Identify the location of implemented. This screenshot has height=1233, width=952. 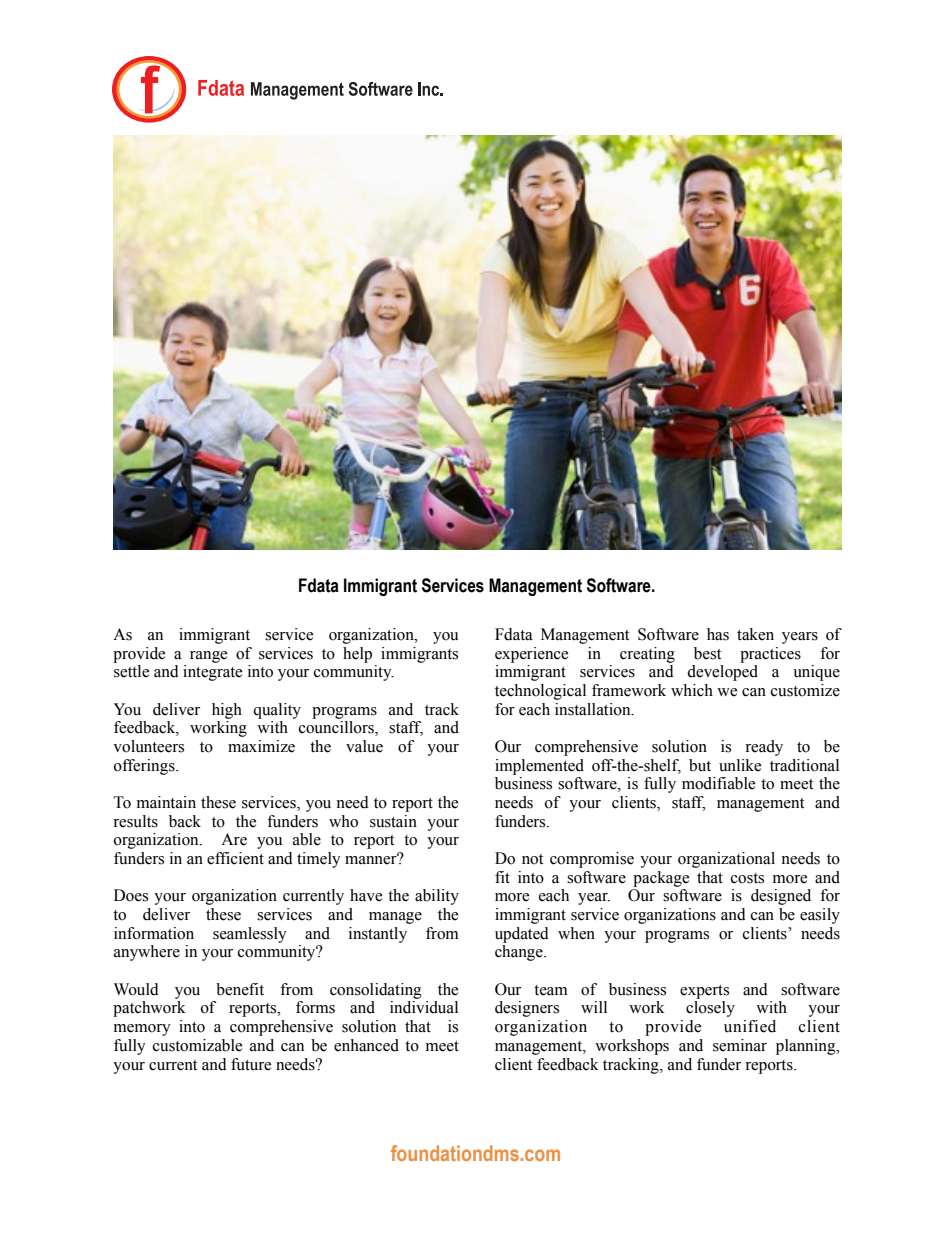
(539, 767).
